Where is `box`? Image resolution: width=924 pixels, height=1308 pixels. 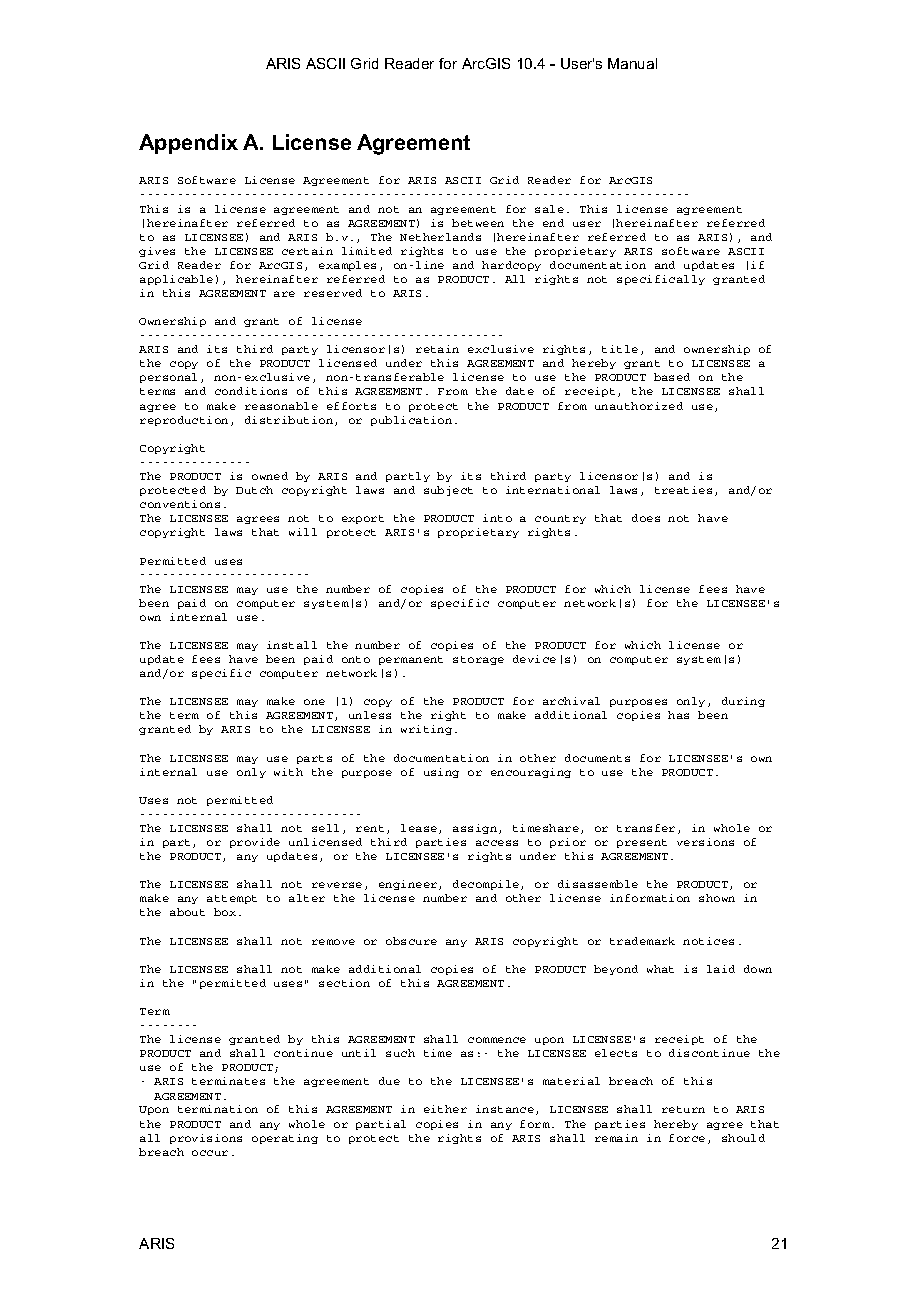
box is located at coordinates (225, 912).
